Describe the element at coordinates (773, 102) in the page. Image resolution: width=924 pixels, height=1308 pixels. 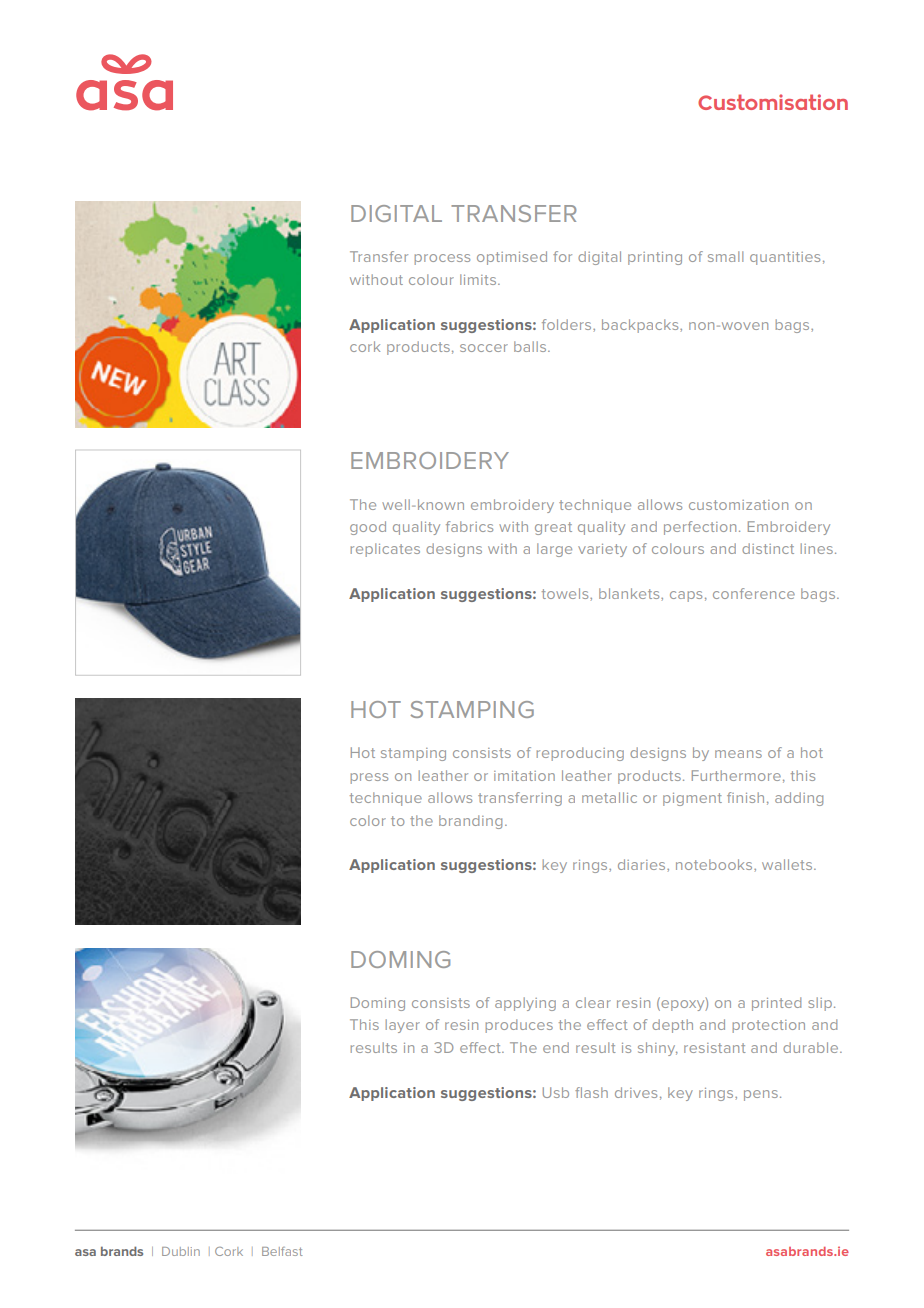
I see `Customisation` at that location.
